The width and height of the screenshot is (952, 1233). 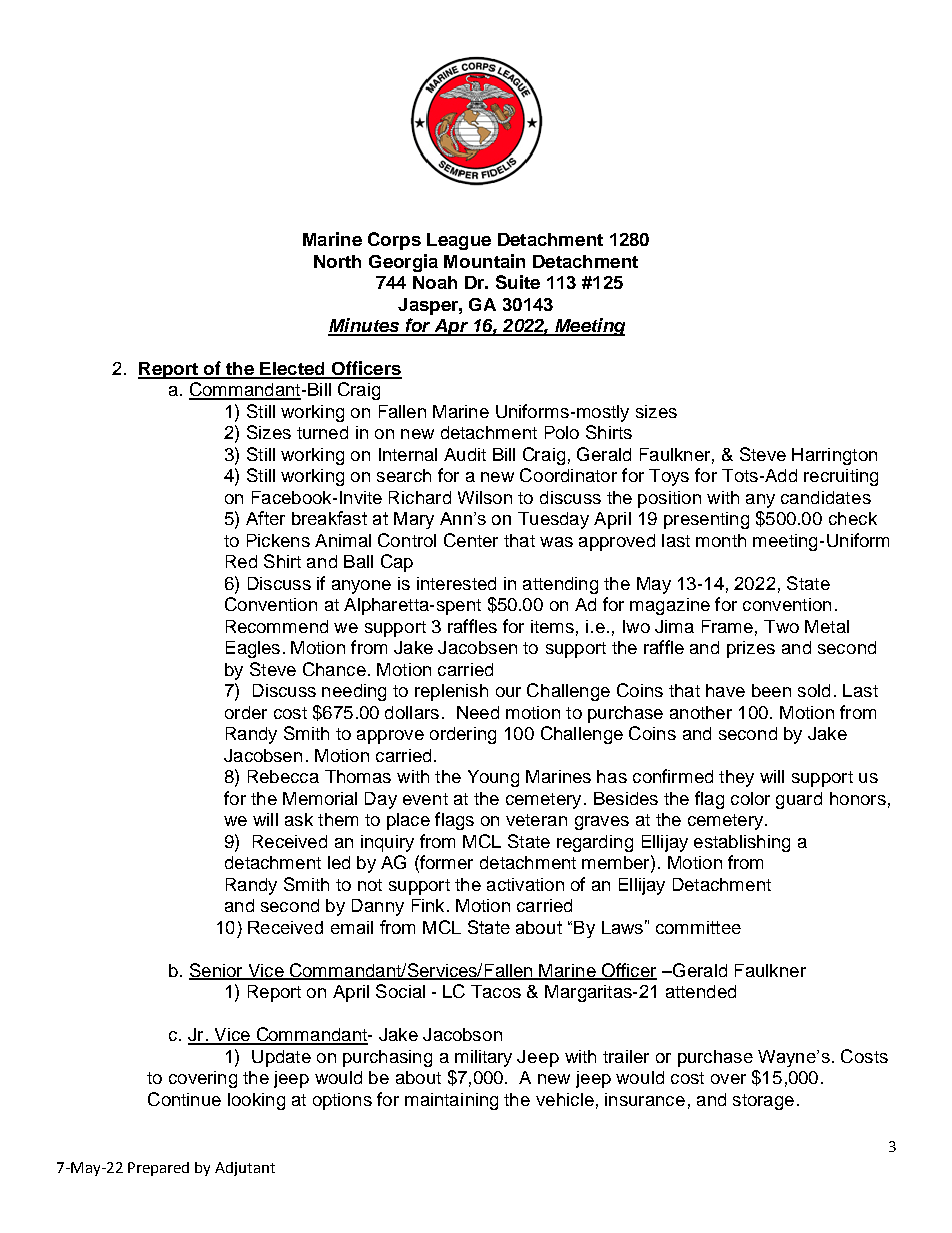 I want to click on been, so click(x=771, y=690).
